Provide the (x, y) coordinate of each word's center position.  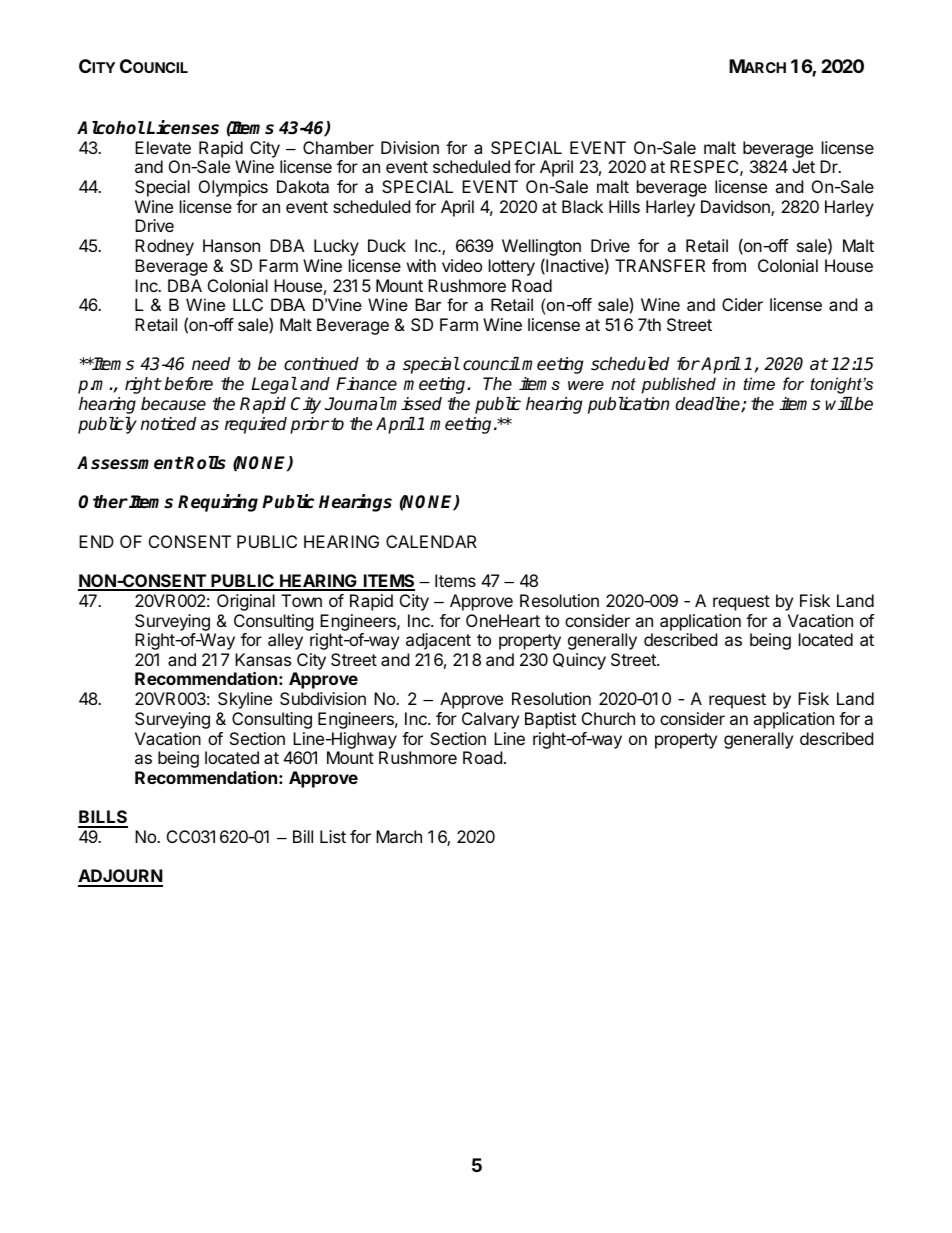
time (759, 383)
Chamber (338, 147)
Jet (803, 166)
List (333, 836)
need (211, 364)
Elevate (163, 147)
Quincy (579, 661)
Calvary (490, 720)
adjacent (438, 641)
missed (413, 404)
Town (301, 600)
